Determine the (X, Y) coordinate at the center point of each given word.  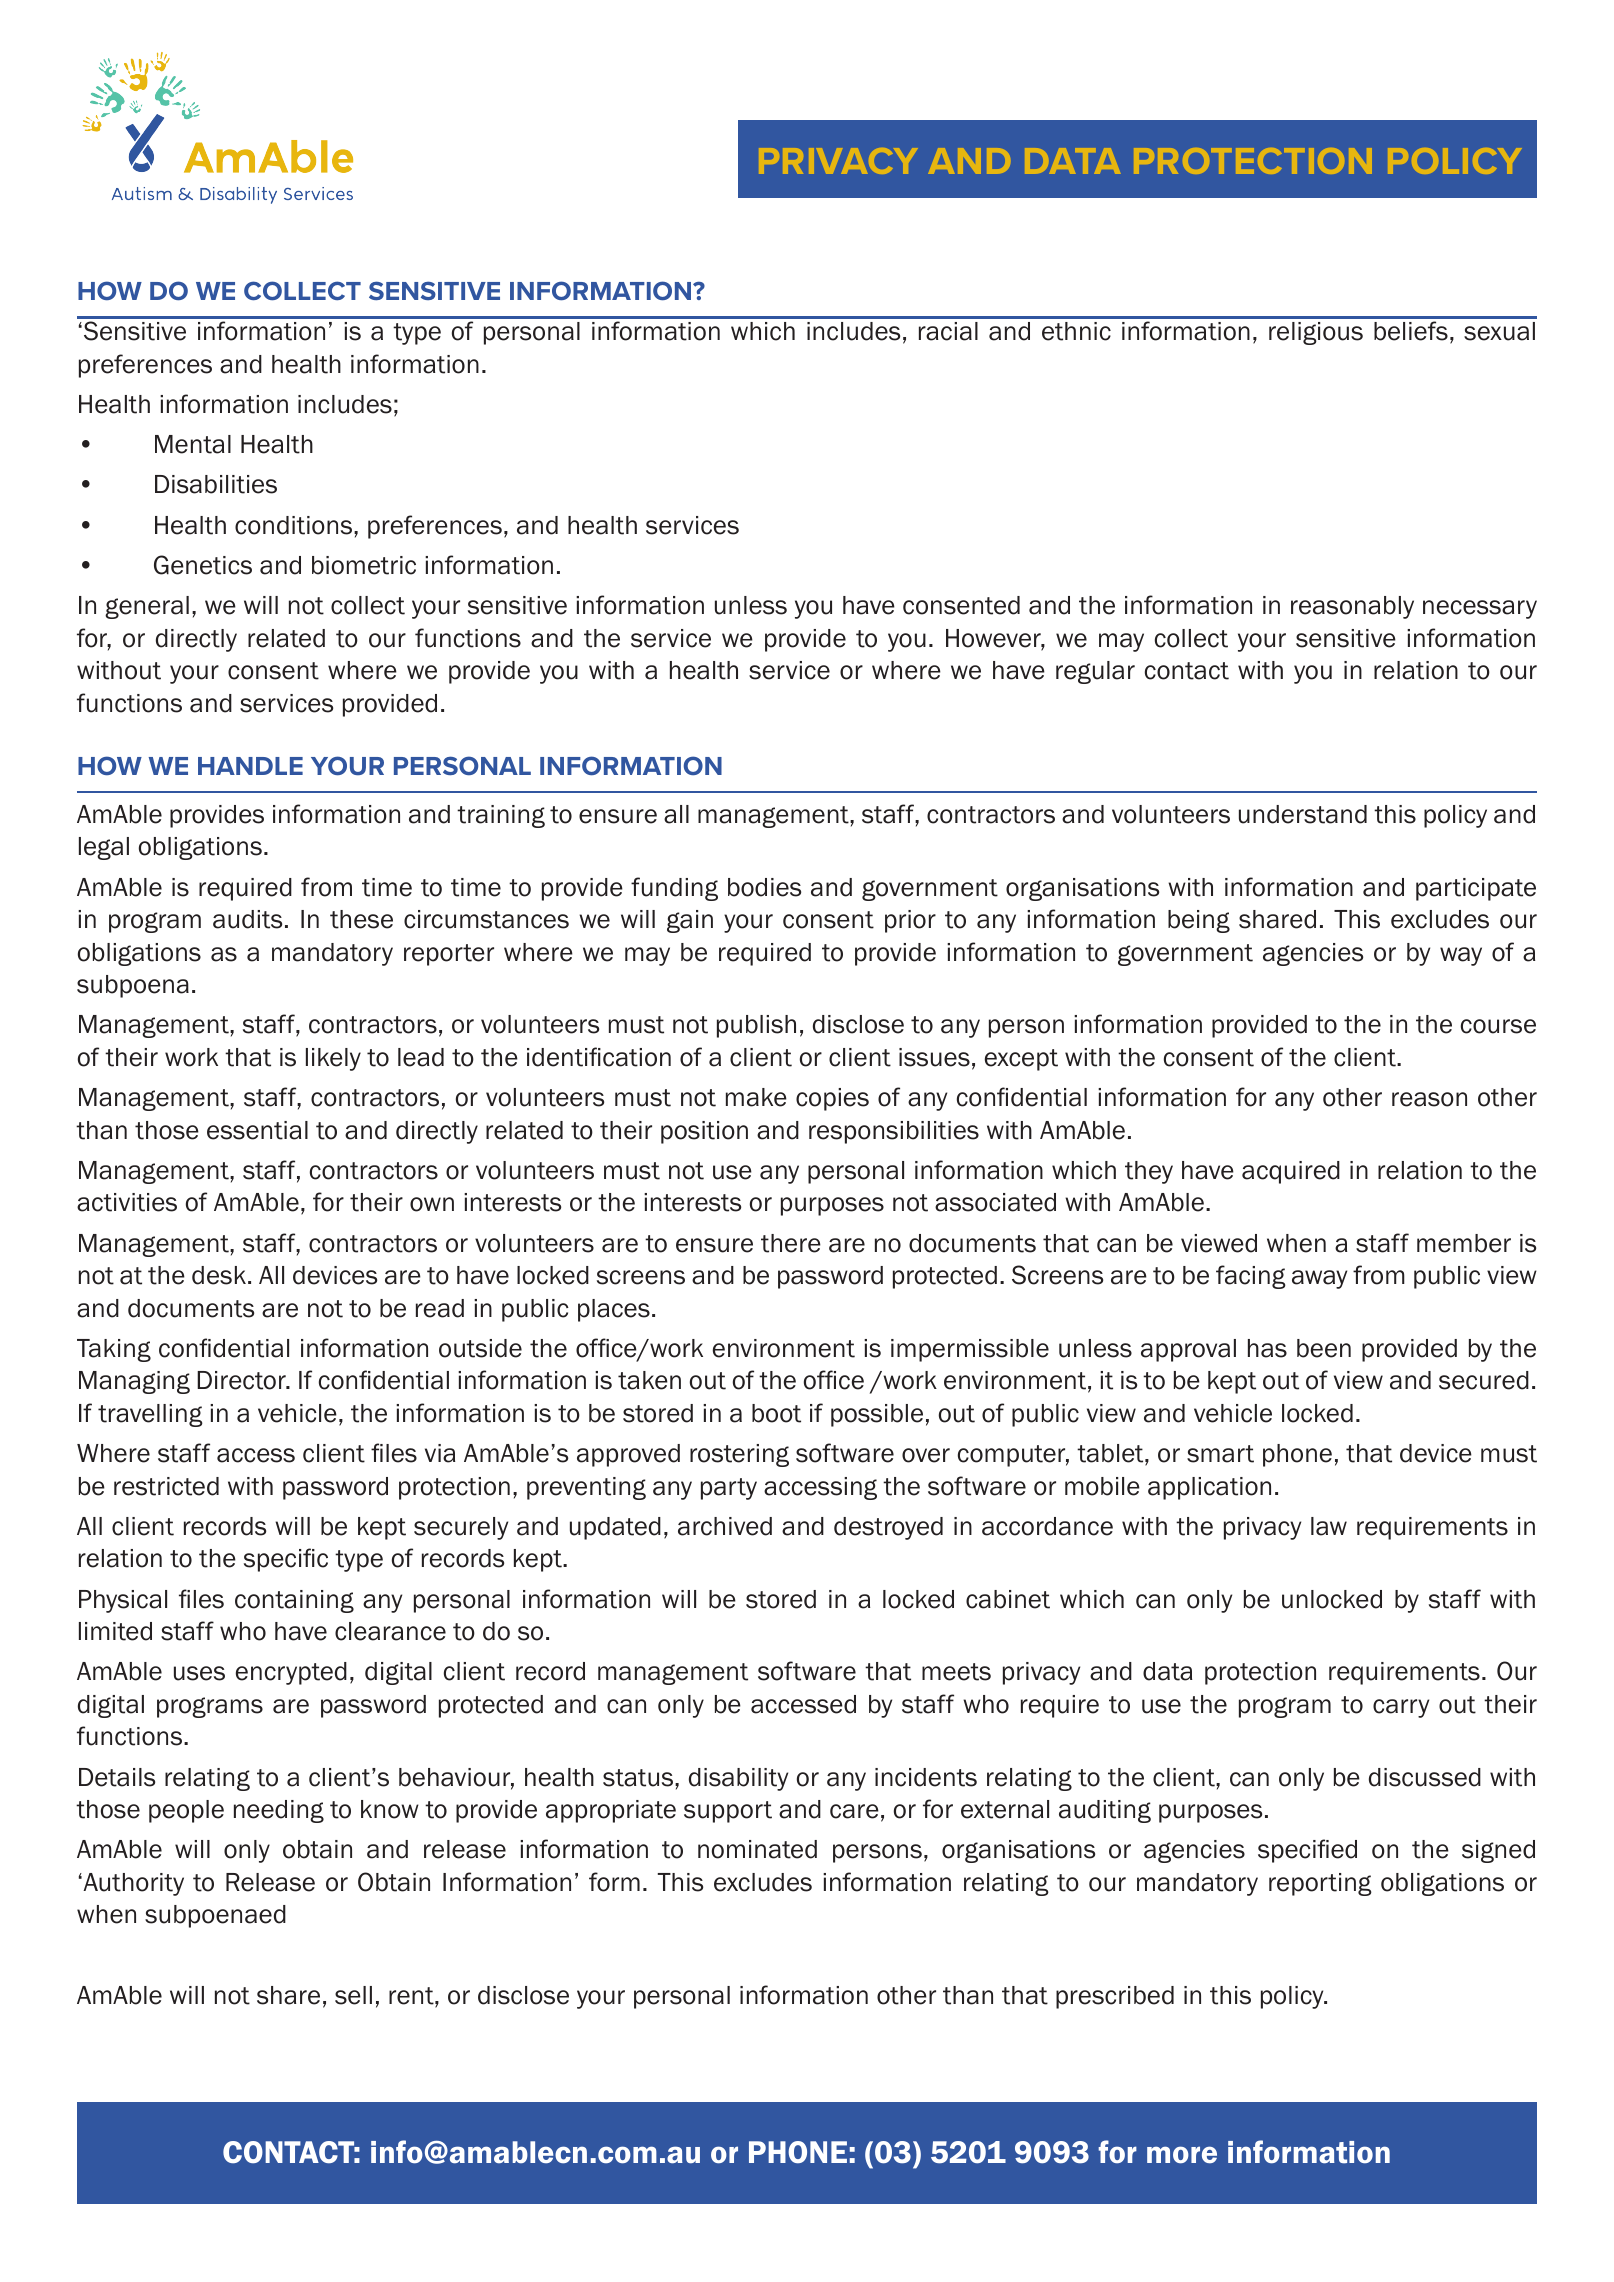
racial (948, 331)
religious (1316, 333)
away (1319, 1279)
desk (219, 1275)
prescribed (1115, 1997)
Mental (193, 444)
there (791, 1243)
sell (353, 1995)
